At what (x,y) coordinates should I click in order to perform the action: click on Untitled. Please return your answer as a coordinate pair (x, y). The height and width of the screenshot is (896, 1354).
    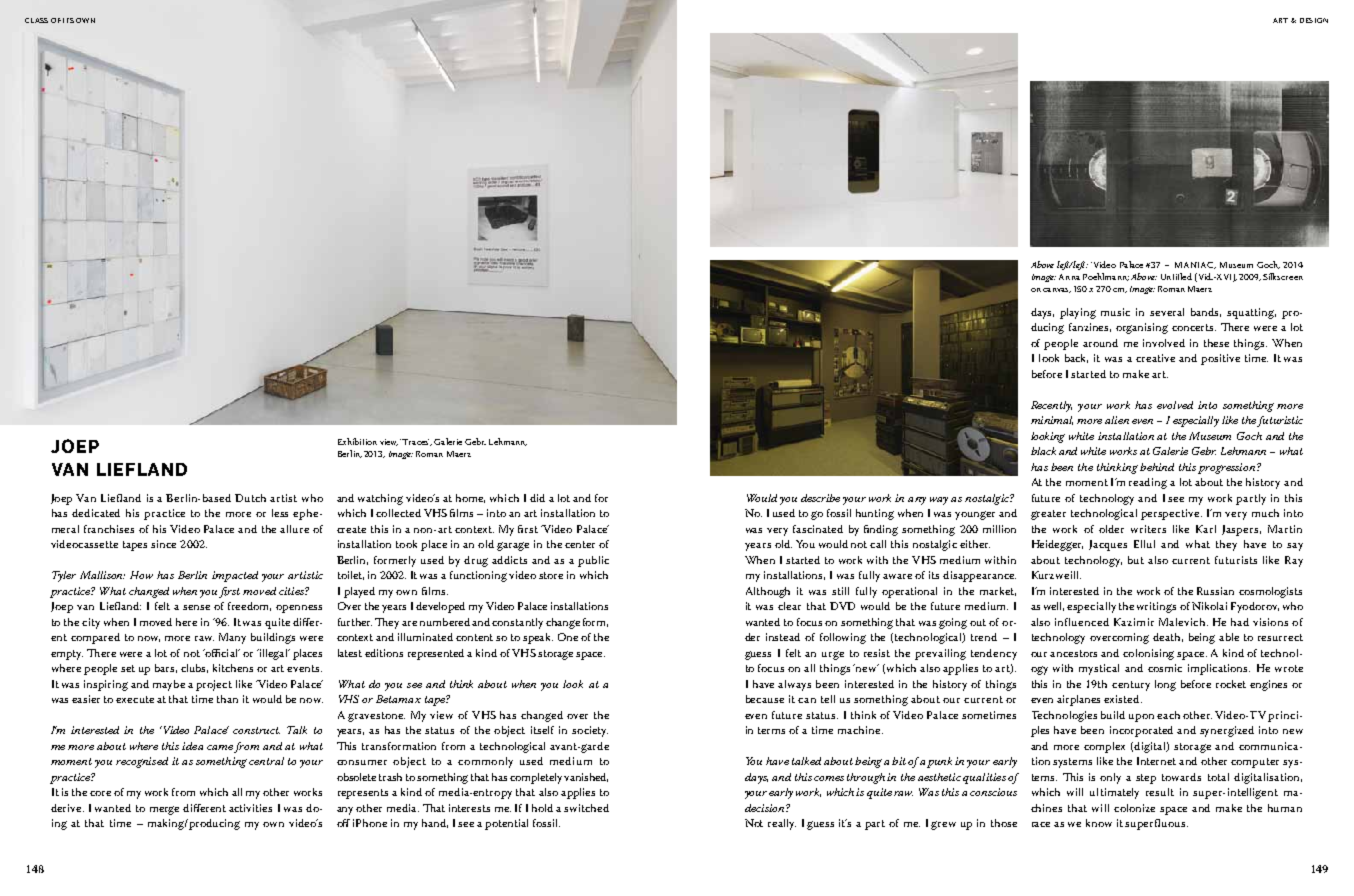
    Looking at the image, I should click on (1176, 276).
